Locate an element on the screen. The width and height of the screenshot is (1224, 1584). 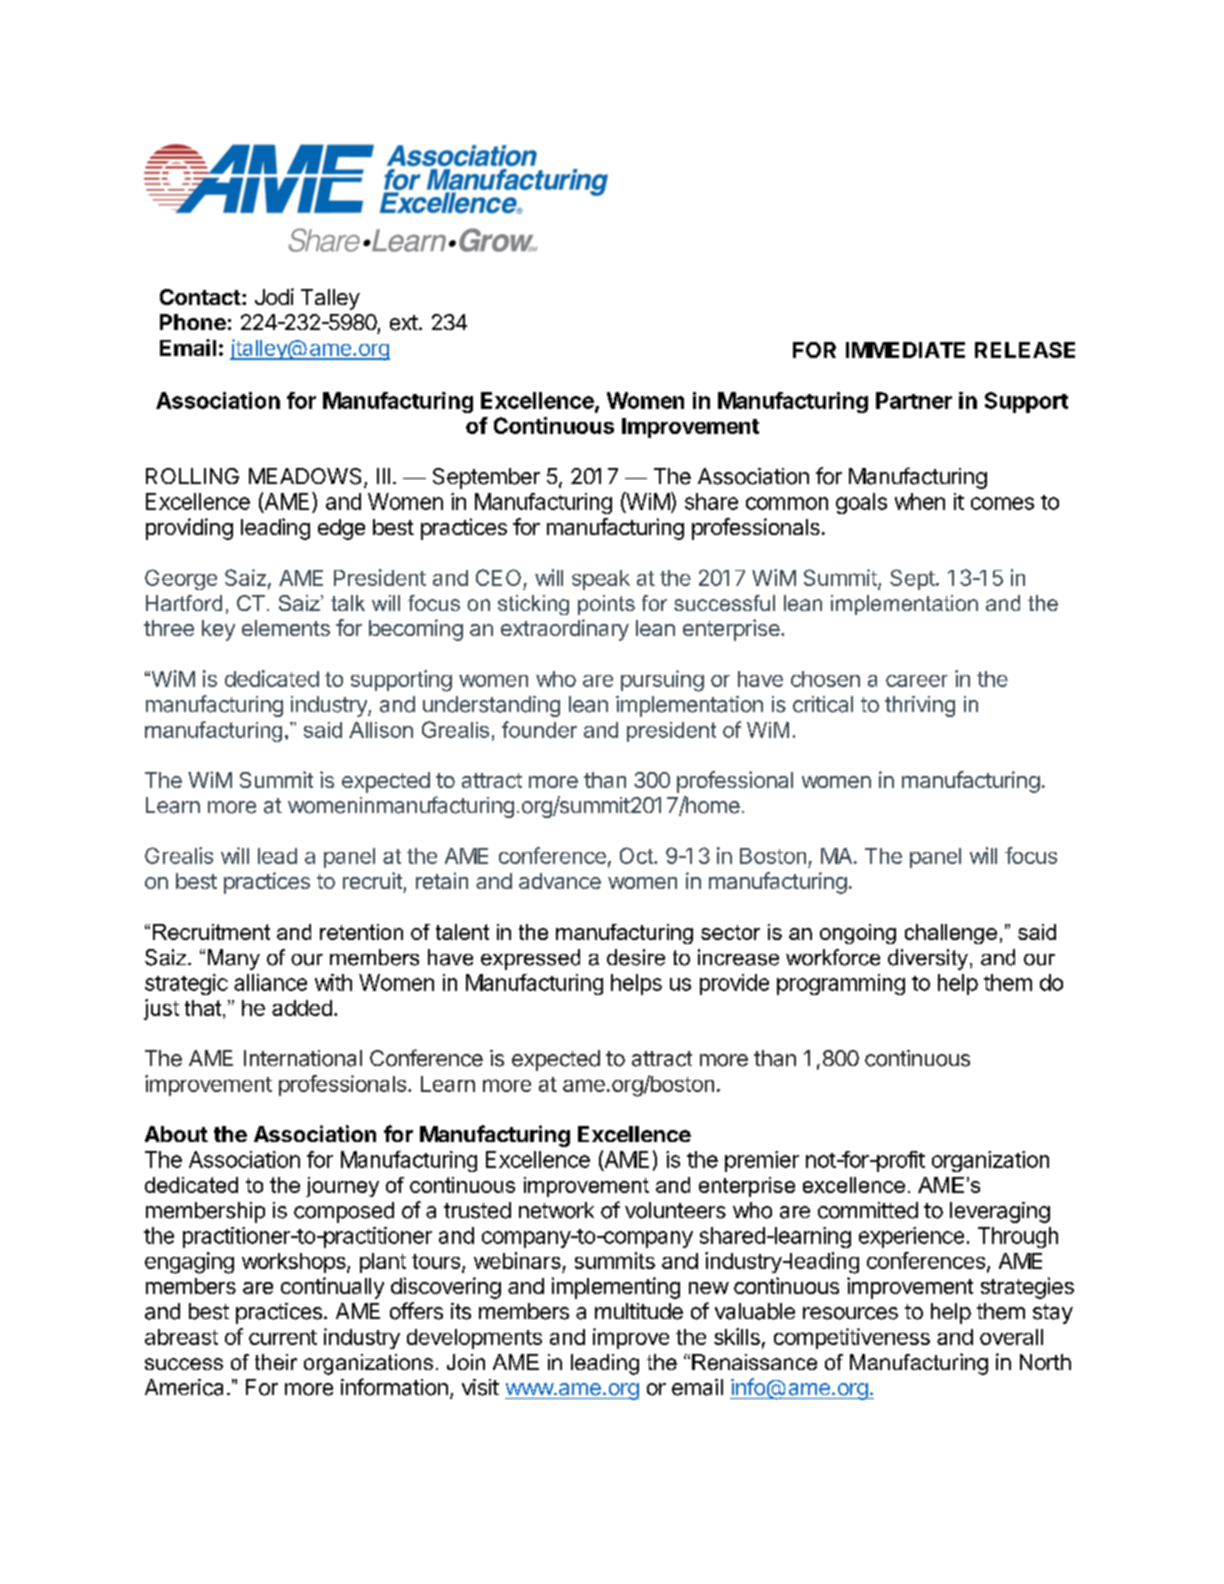
leveraging is located at coordinates (1000, 1212).
